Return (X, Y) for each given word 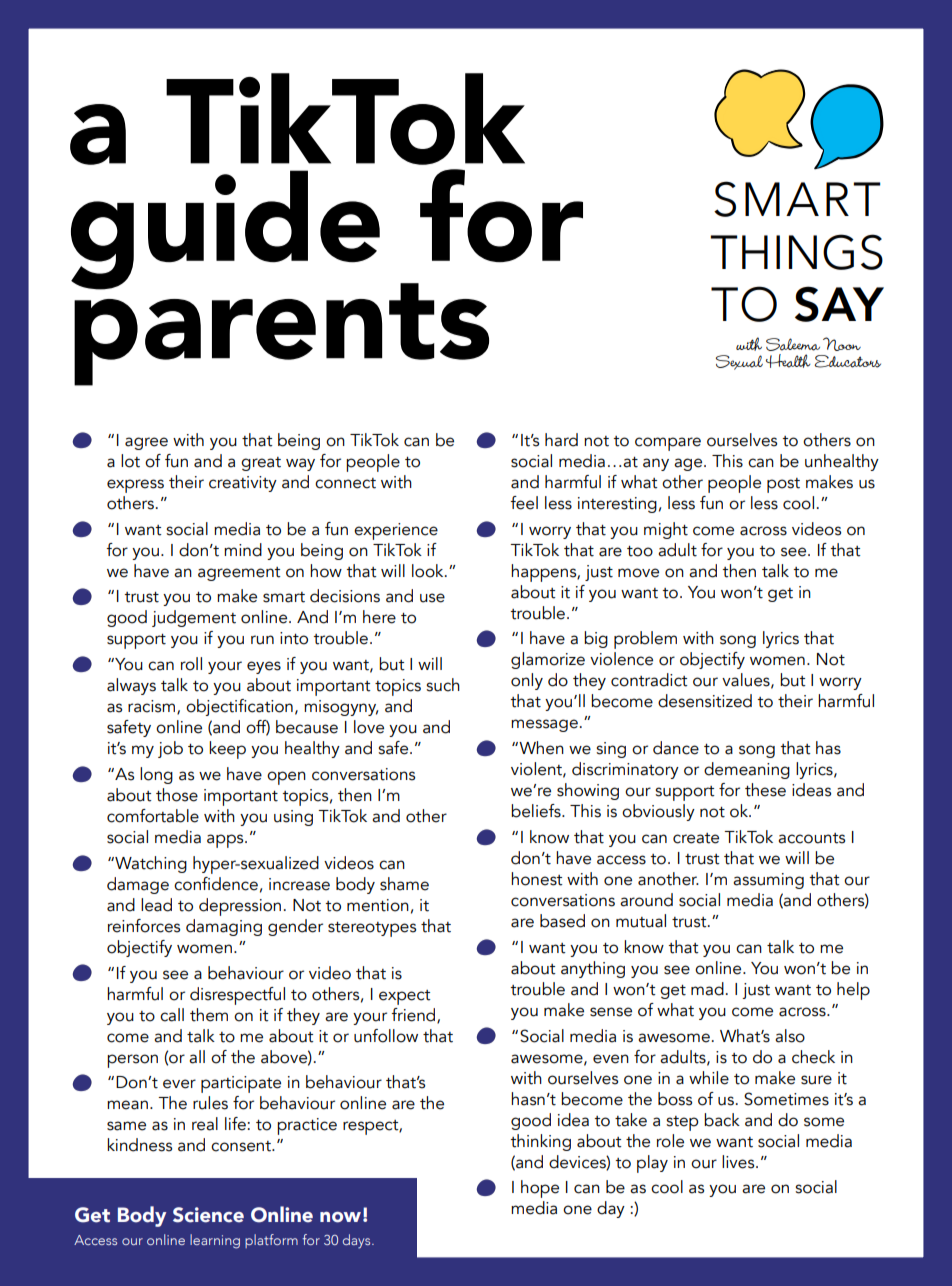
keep (227, 750)
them (209, 1015)
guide (225, 230)
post (783, 485)
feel (524, 503)
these (765, 790)
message (544, 725)
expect (405, 997)
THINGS (796, 252)
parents (280, 333)
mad (707, 989)
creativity (243, 484)
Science (208, 1215)
